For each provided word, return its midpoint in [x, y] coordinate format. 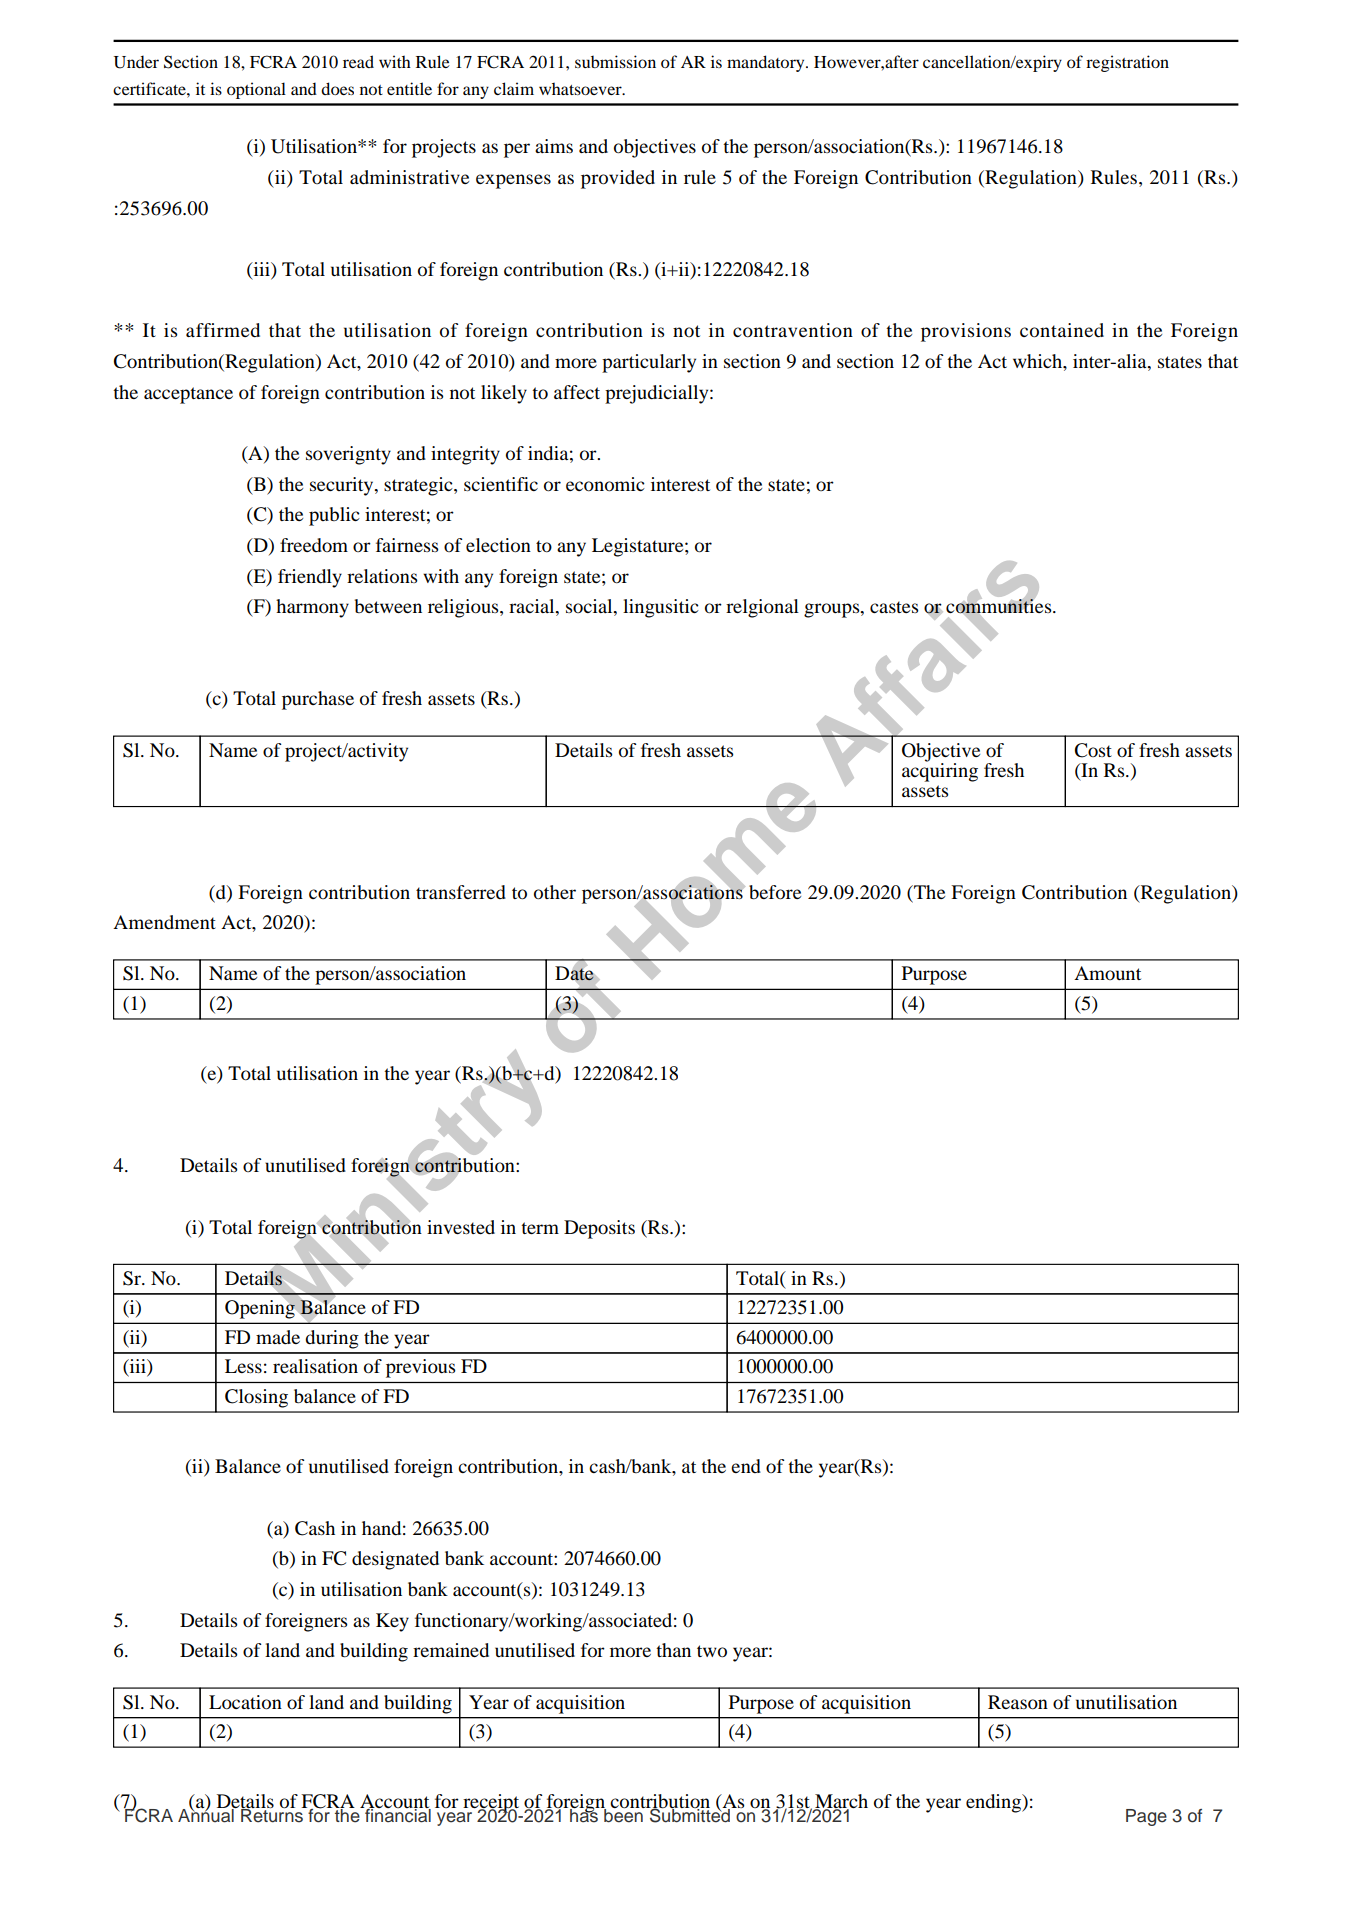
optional [256, 90]
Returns [273, 1815]
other [555, 892]
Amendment [164, 922]
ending [995, 1803]
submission [615, 61]
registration [1127, 63]
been [623, 1815]
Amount [1107, 973]
